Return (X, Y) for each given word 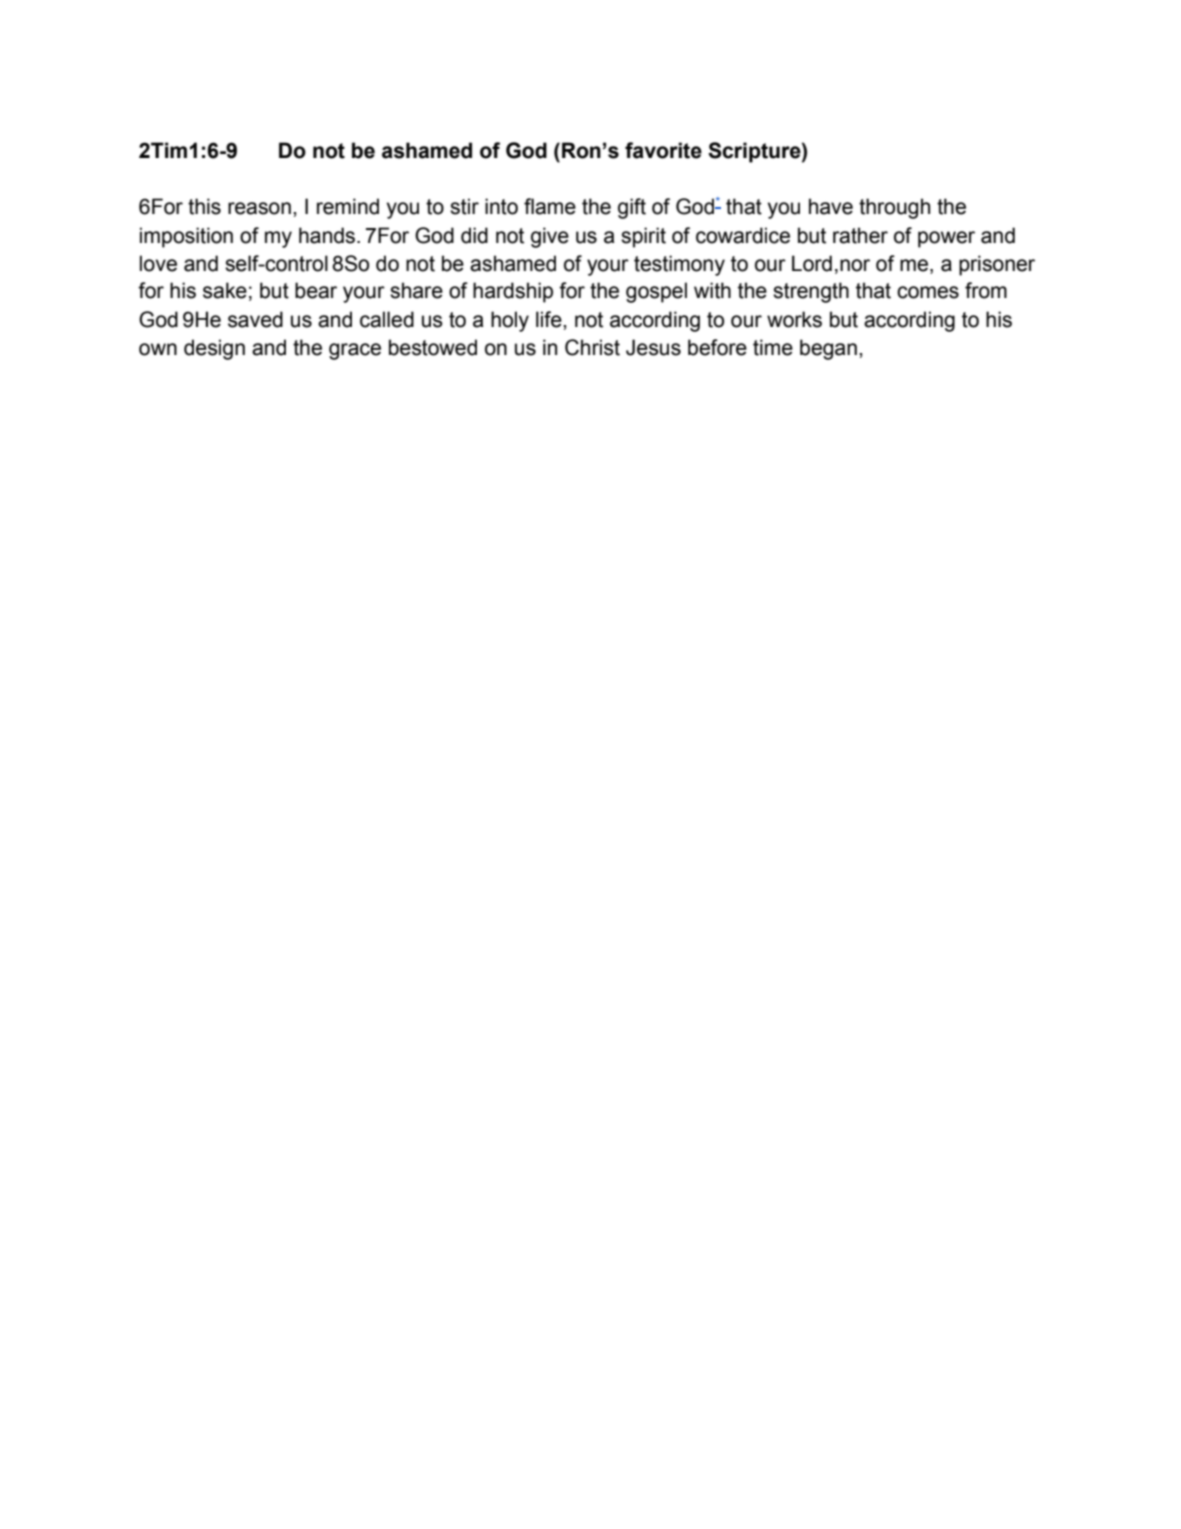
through (894, 208)
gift (632, 208)
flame (550, 206)
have (831, 206)
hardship (513, 292)
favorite (663, 150)
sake (225, 290)
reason (259, 208)
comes (928, 292)
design (214, 349)
